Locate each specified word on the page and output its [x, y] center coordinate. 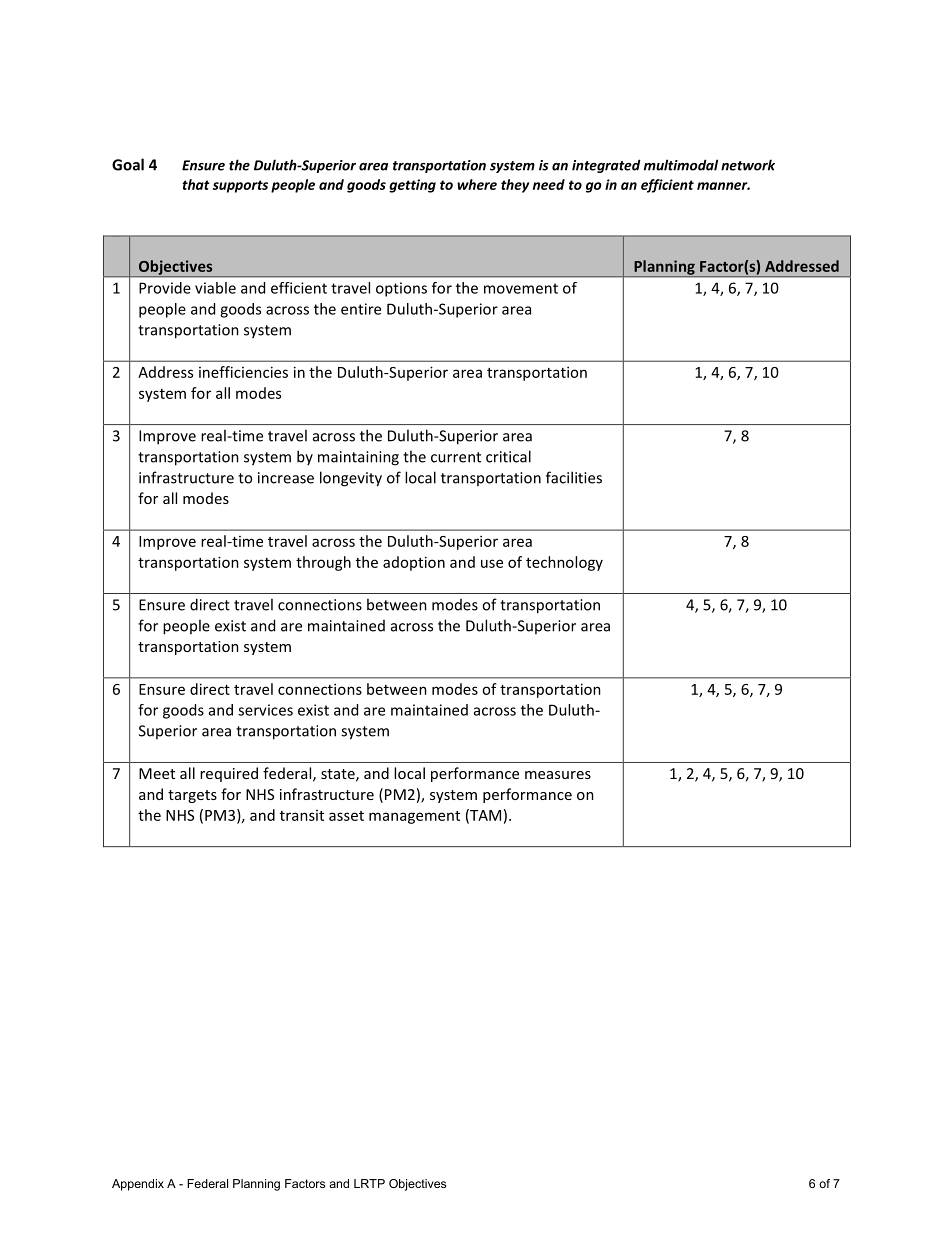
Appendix [138, 1185]
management [414, 817]
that [196, 184]
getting [412, 186]
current [456, 457]
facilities [574, 477]
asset [346, 816]
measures [558, 775]
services [265, 710]
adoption [414, 563]
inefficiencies [243, 372]
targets [192, 796]
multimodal [681, 165]
